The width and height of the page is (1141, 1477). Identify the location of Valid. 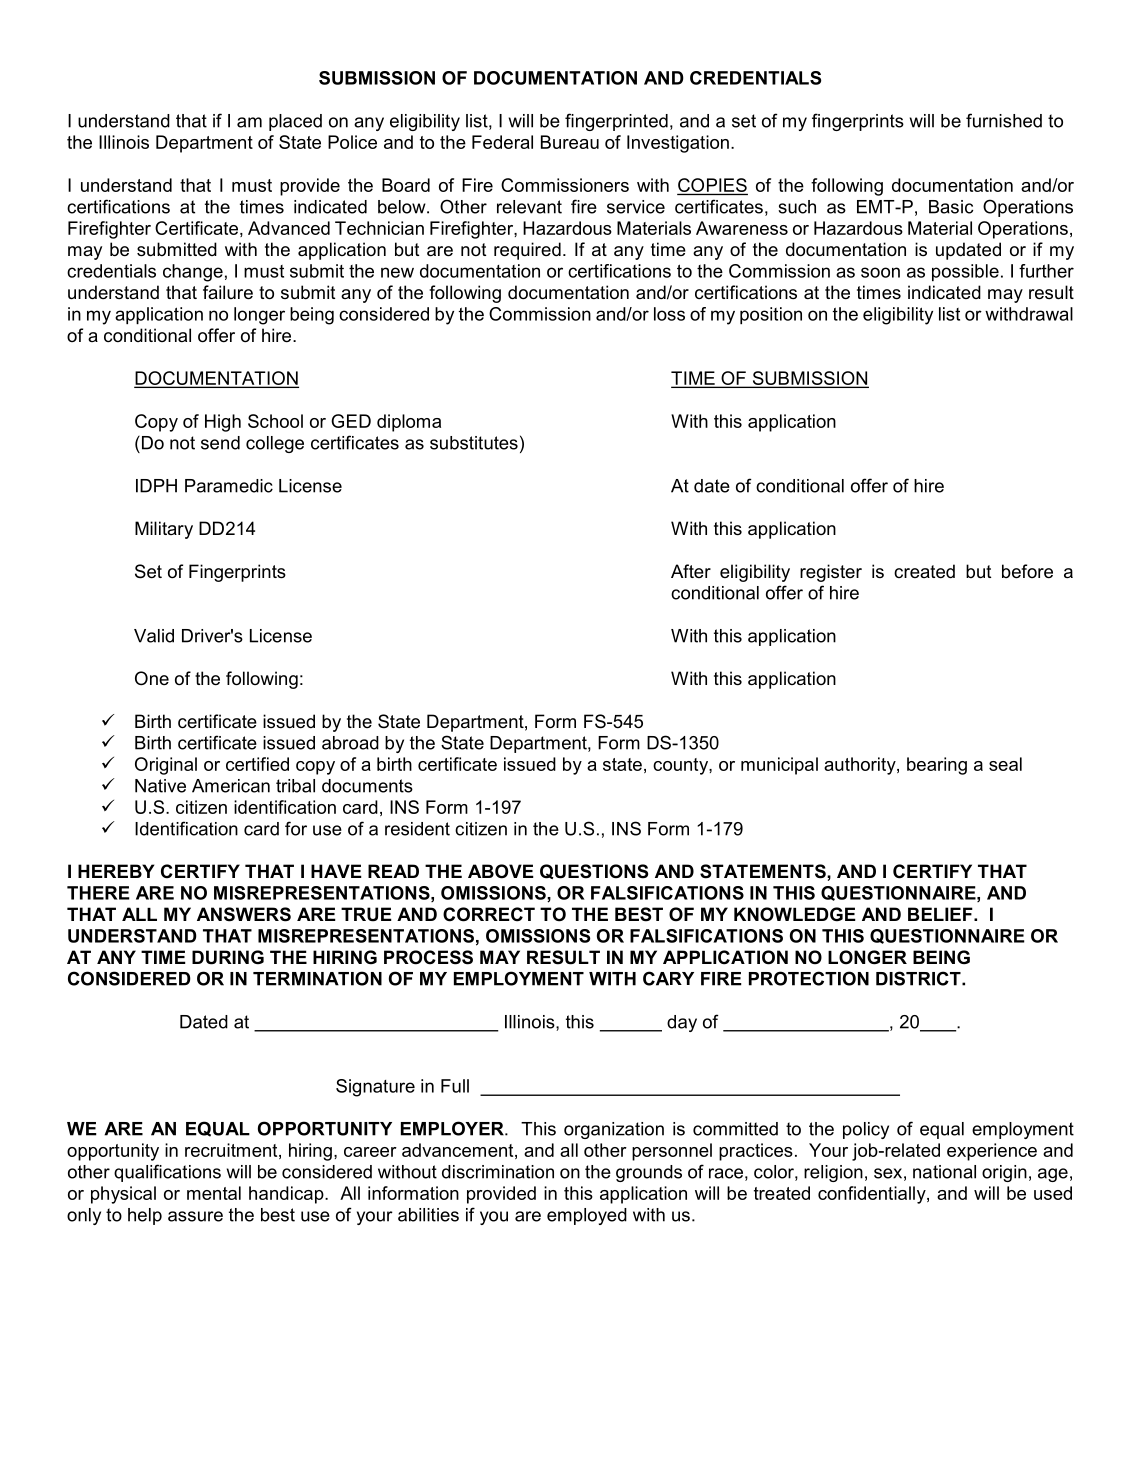
(154, 636).
